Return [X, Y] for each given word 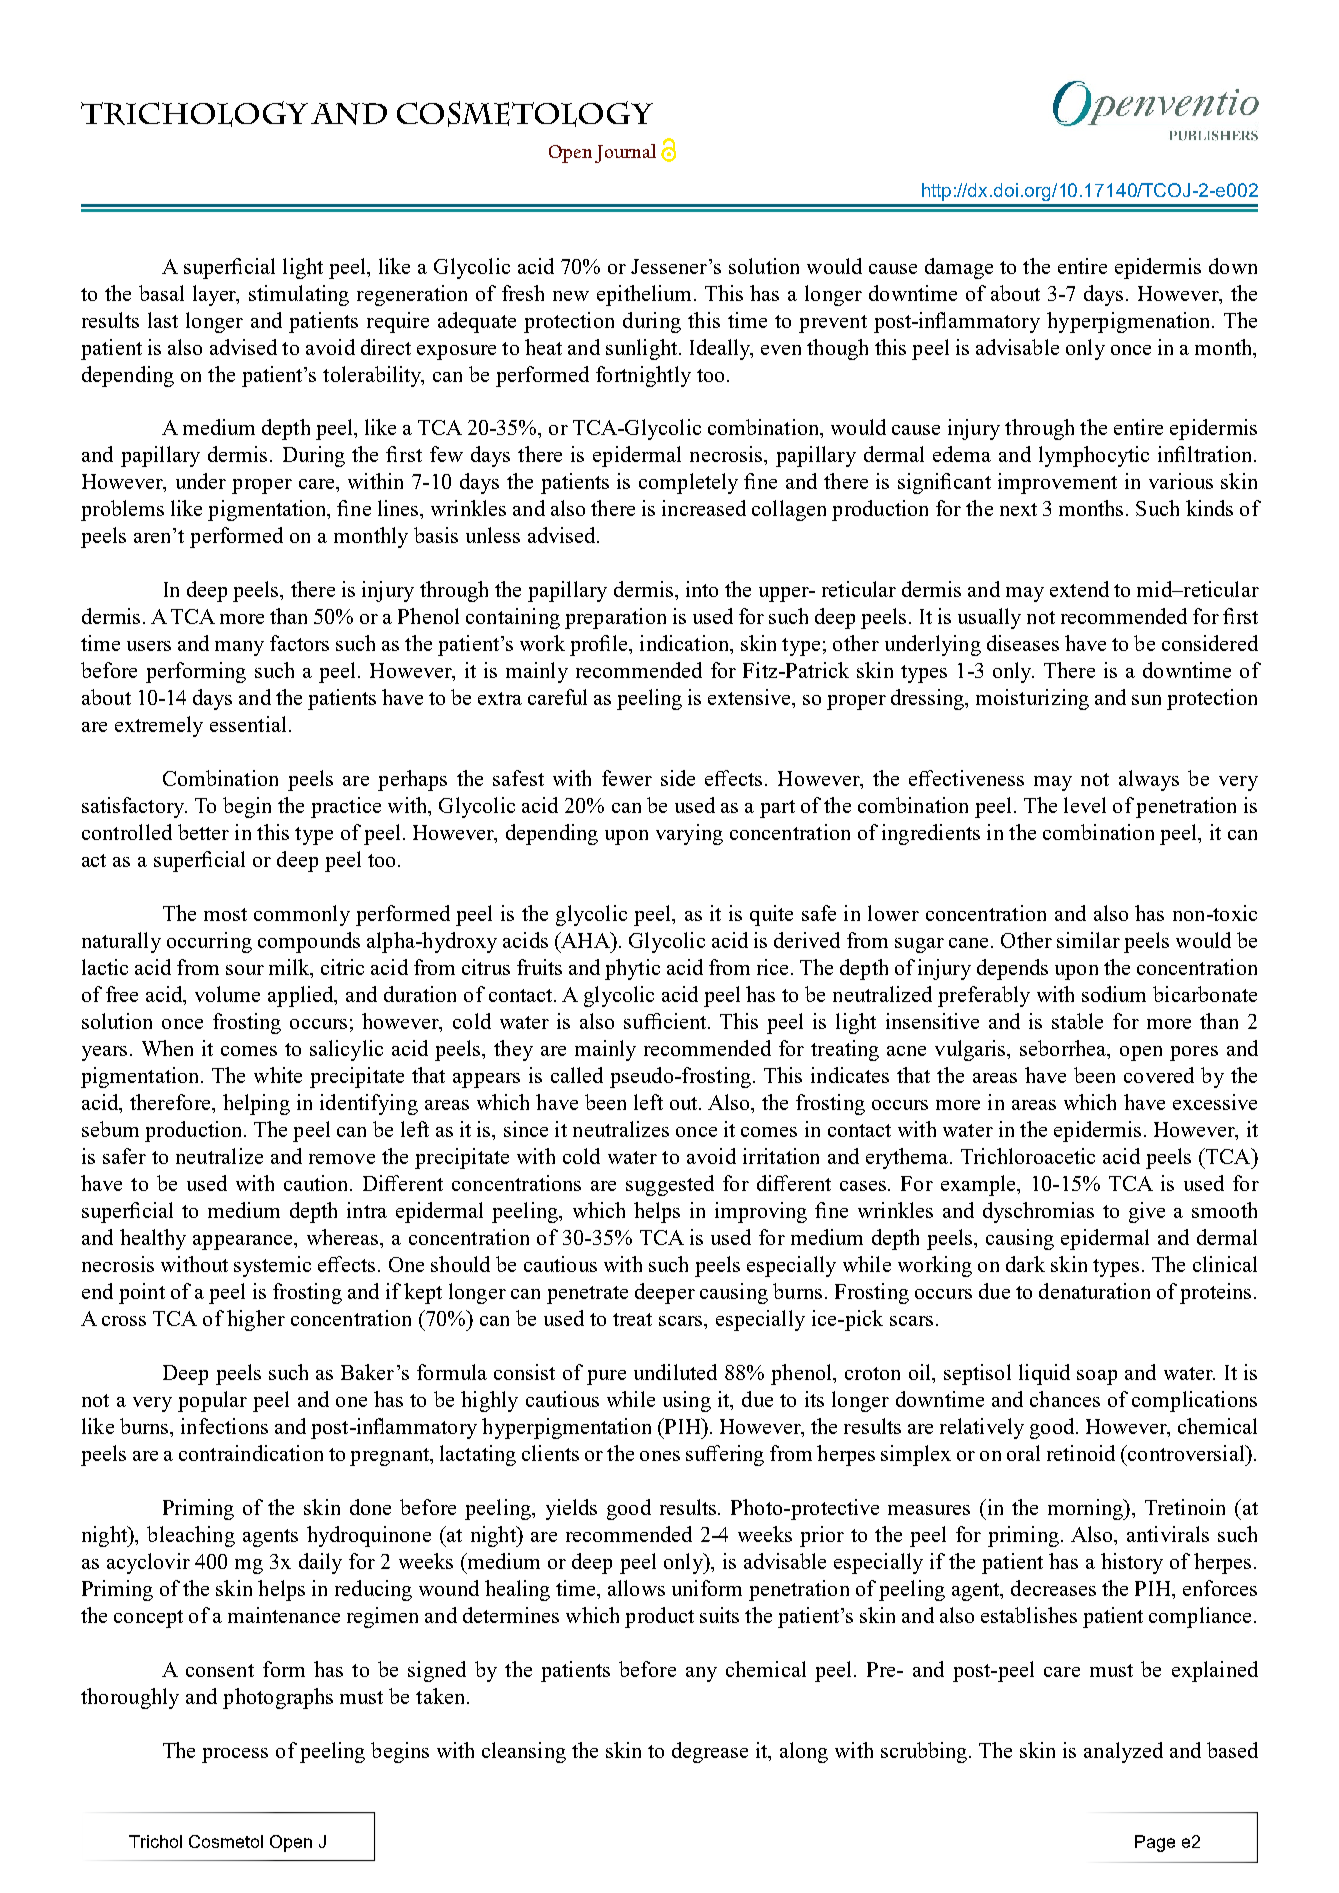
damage [959, 268]
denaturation [1094, 1291]
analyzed [1123, 1752]
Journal [625, 153]
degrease [710, 1752]
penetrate [587, 1295]
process [235, 1755]
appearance [244, 1242]
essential [248, 724]
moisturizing [1032, 699]
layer [216, 295]
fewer [627, 778]
